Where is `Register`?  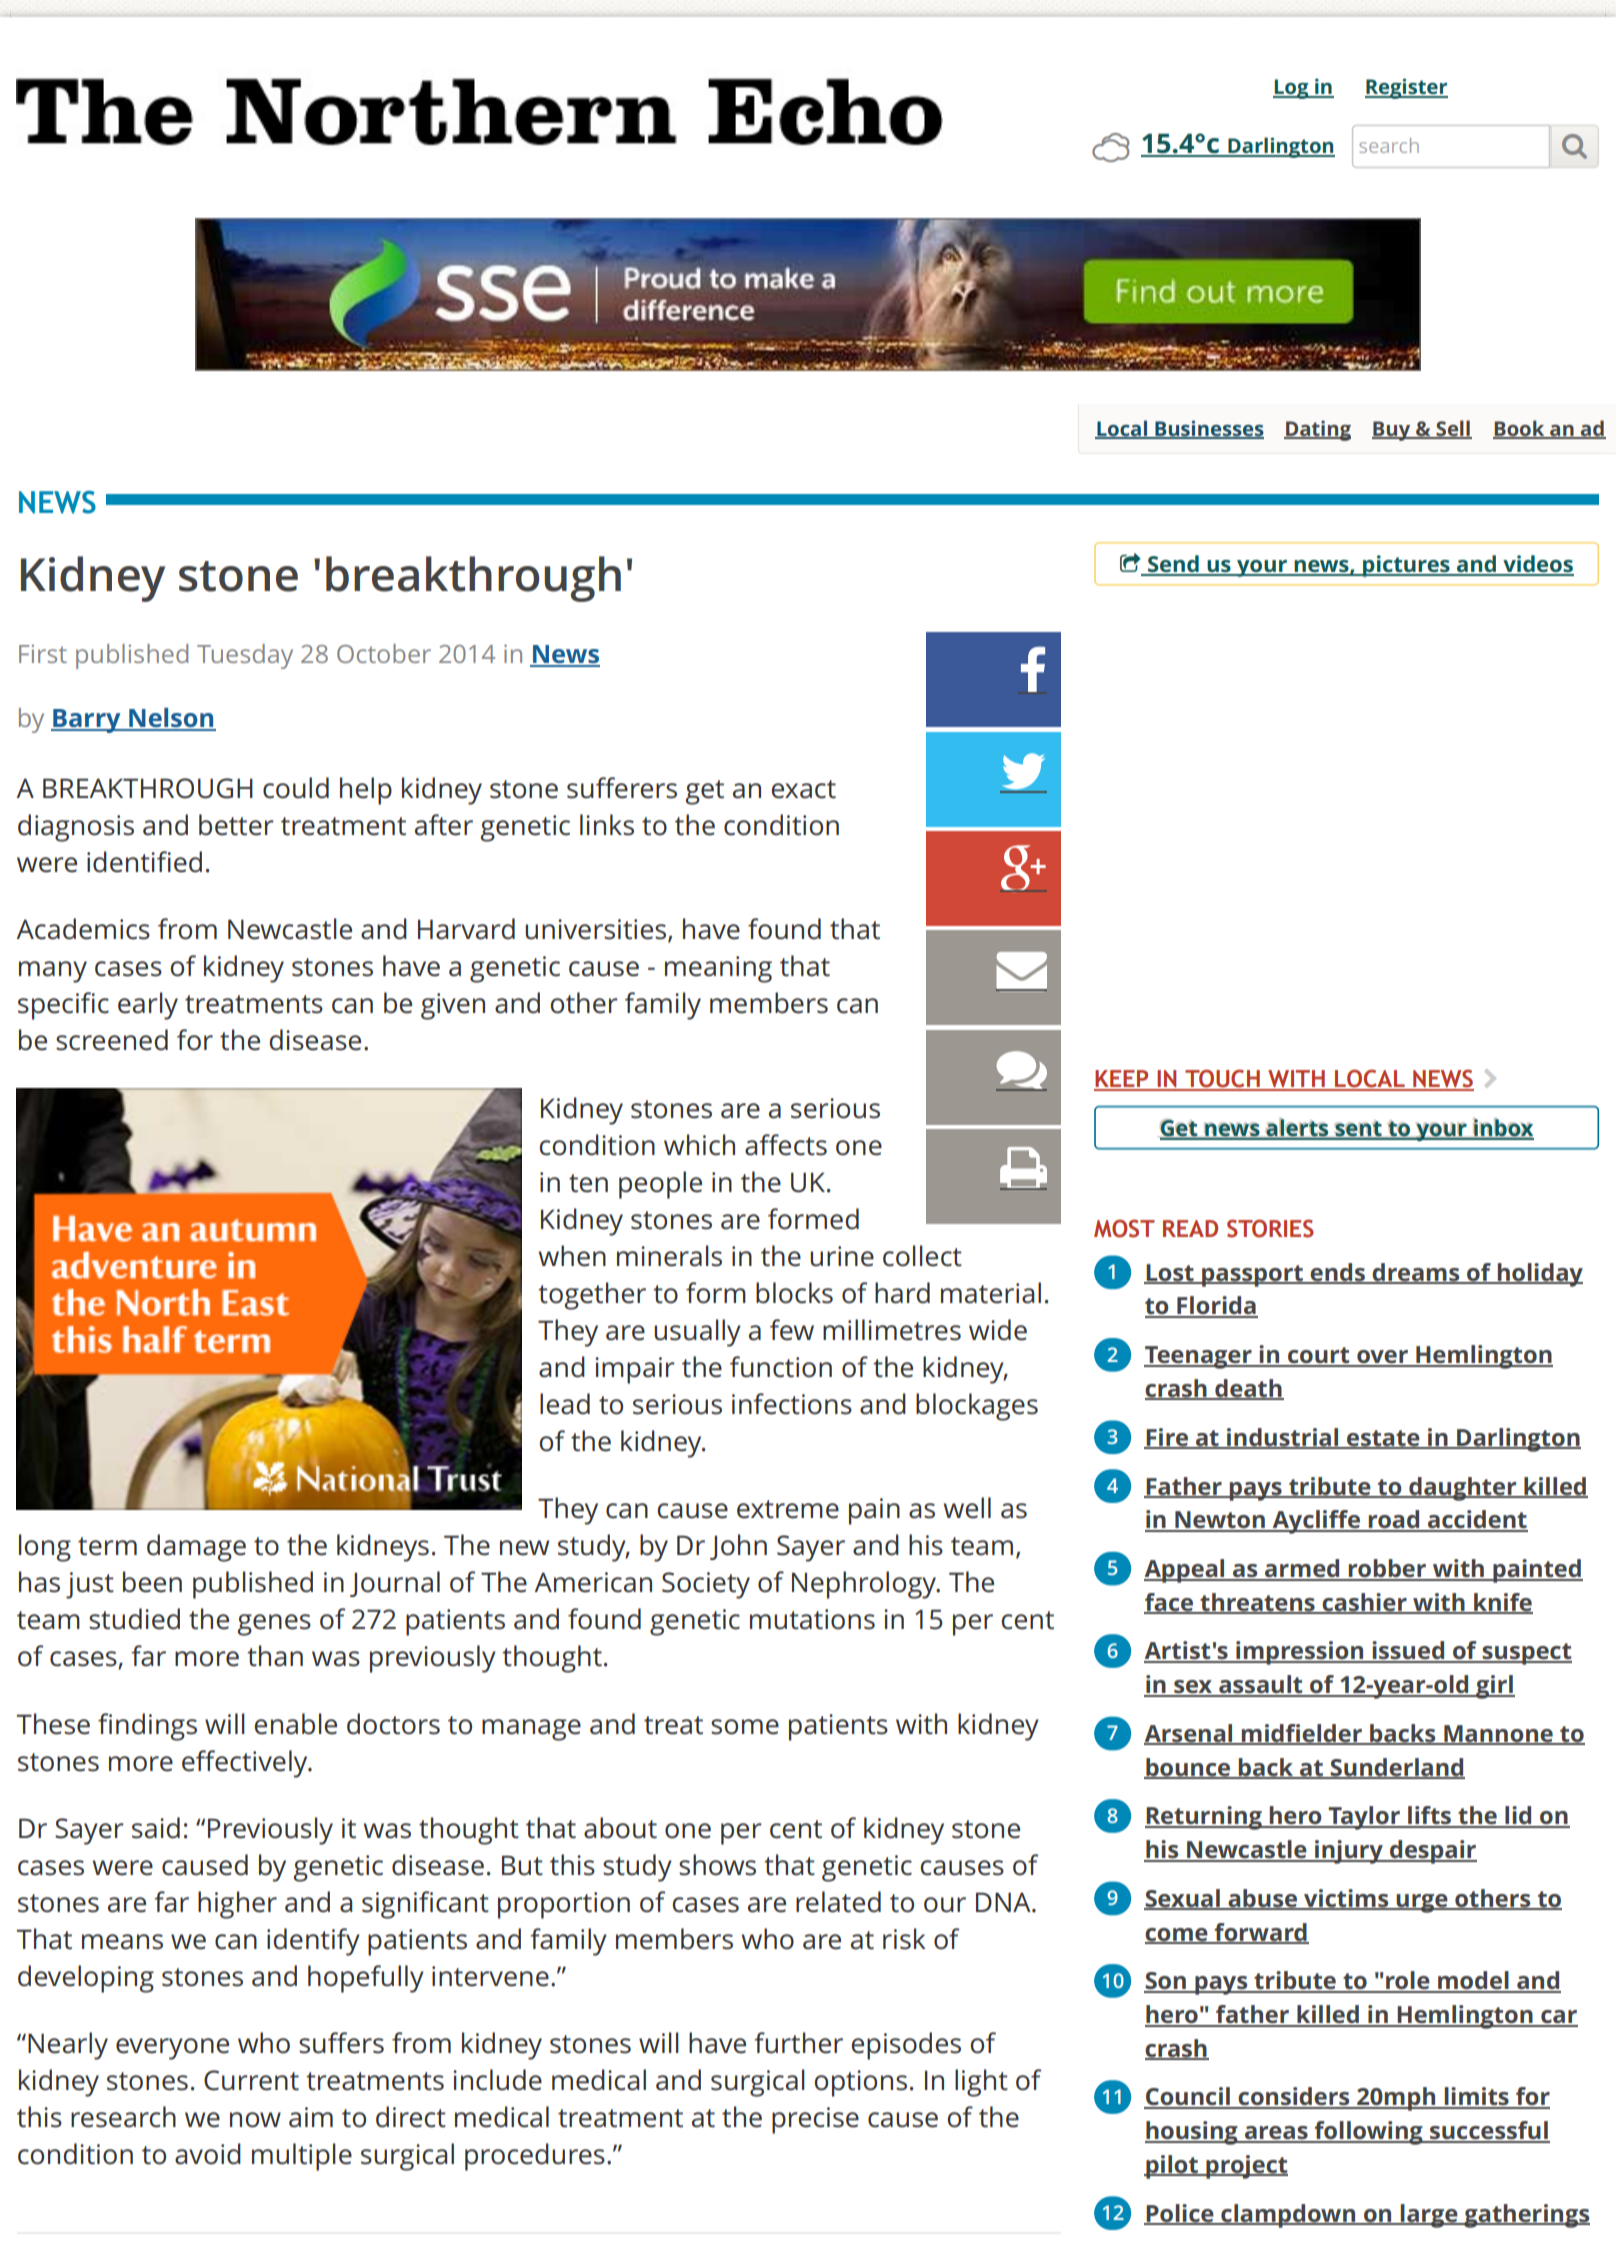
Register is located at coordinates (1406, 88).
